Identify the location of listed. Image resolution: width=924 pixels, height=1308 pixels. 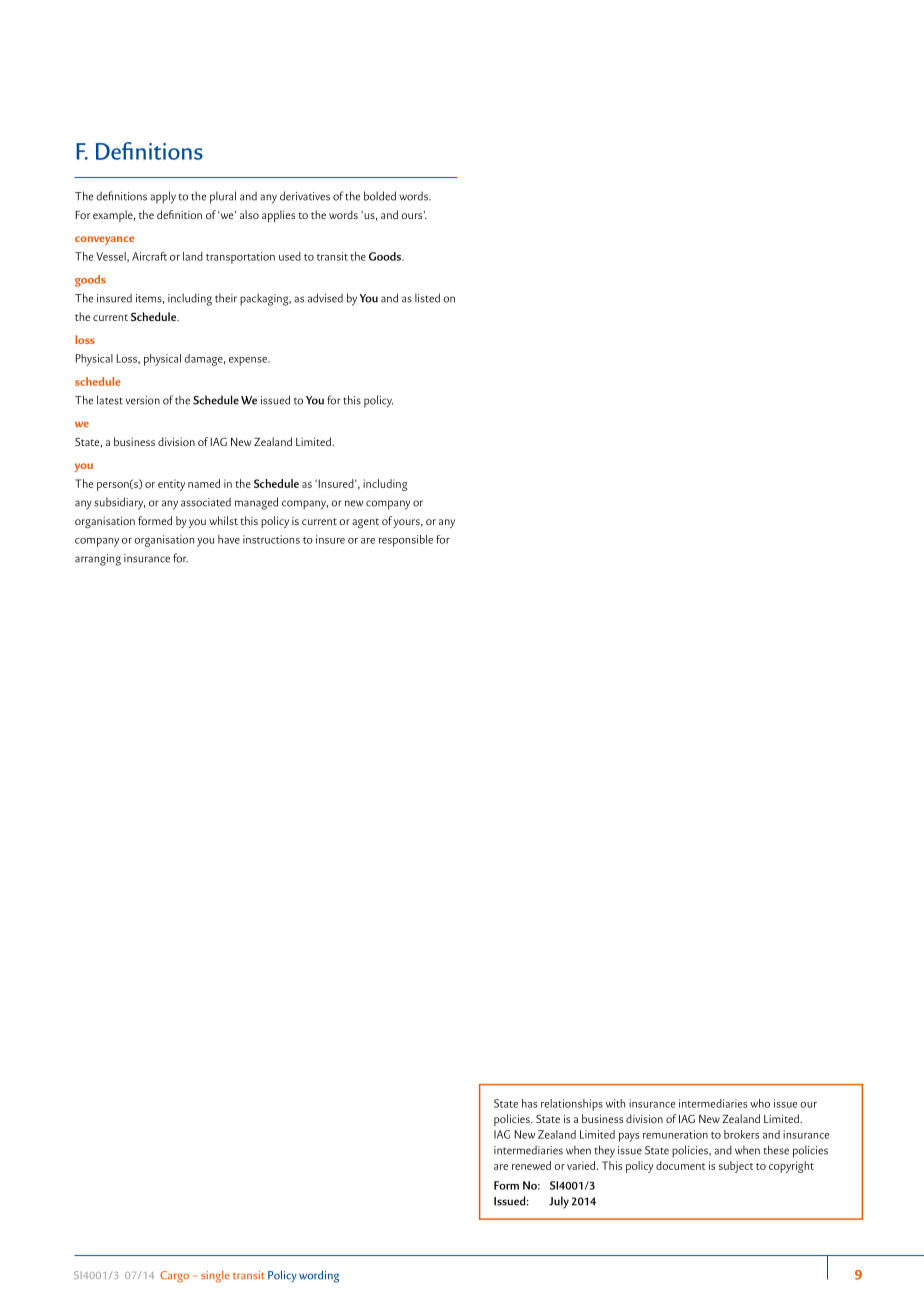
(427, 298).
